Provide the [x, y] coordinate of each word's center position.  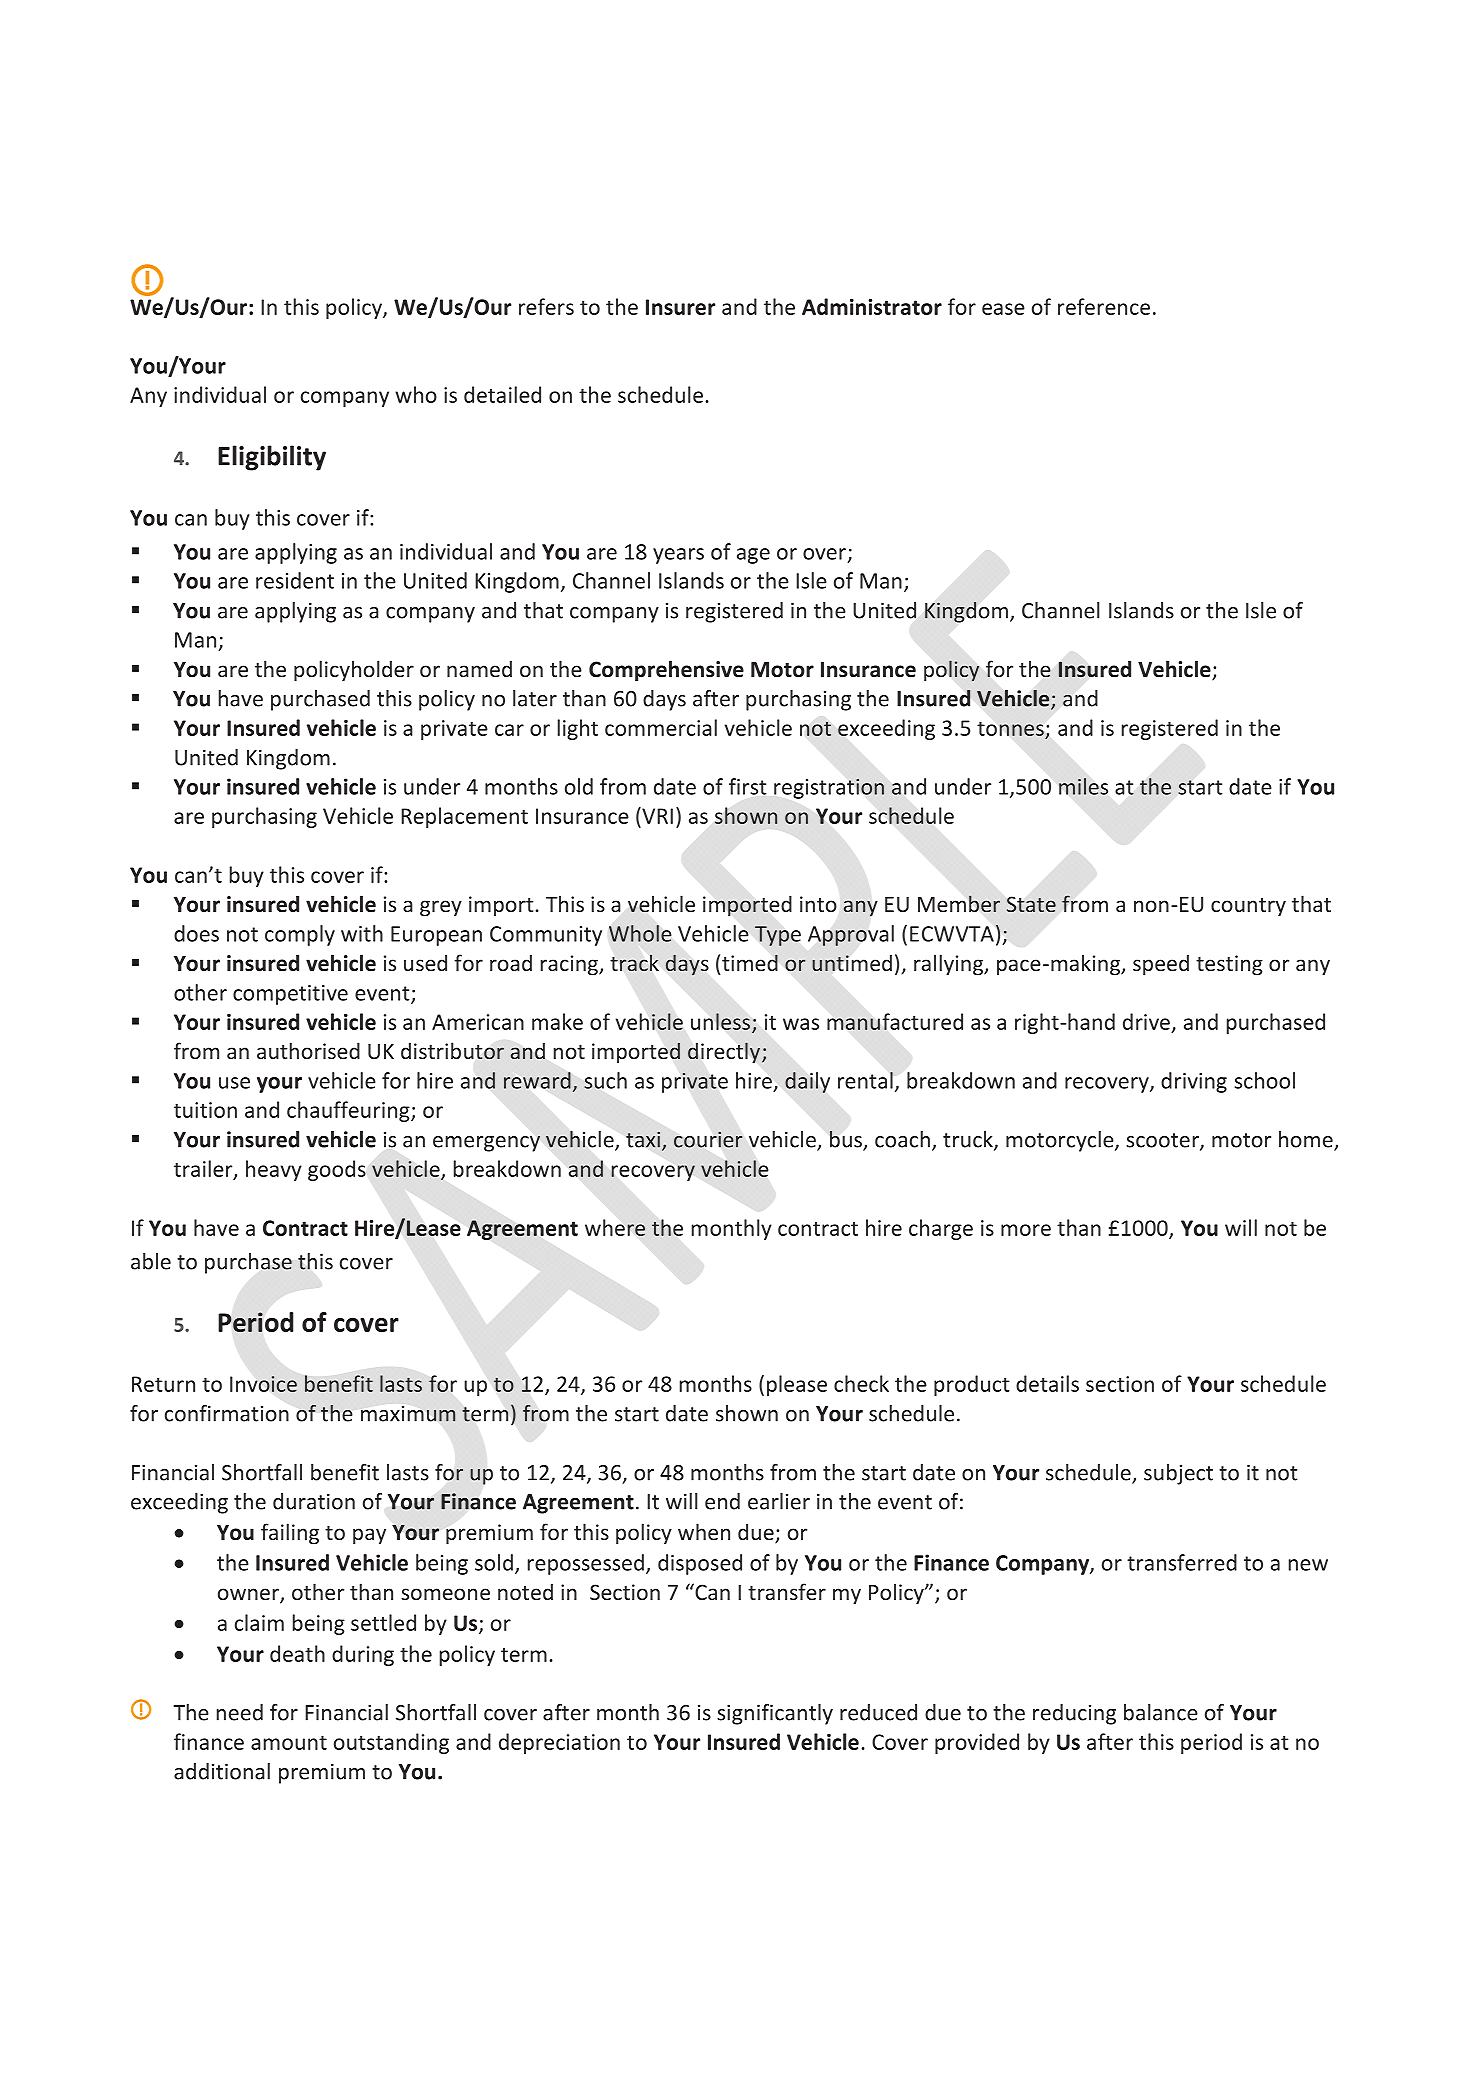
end [722, 1501]
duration [314, 1501]
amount [289, 1742]
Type [778, 936]
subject [1178, 1474]
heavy [274, 1170]
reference [1104, 306]
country [1248, 907]
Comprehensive [666, 671]
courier [708, 1139]
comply [300, 935]
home [1307, 1140]
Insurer [680, 307]
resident [295, 580]
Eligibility [272, 458]
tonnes [1011, 729]
